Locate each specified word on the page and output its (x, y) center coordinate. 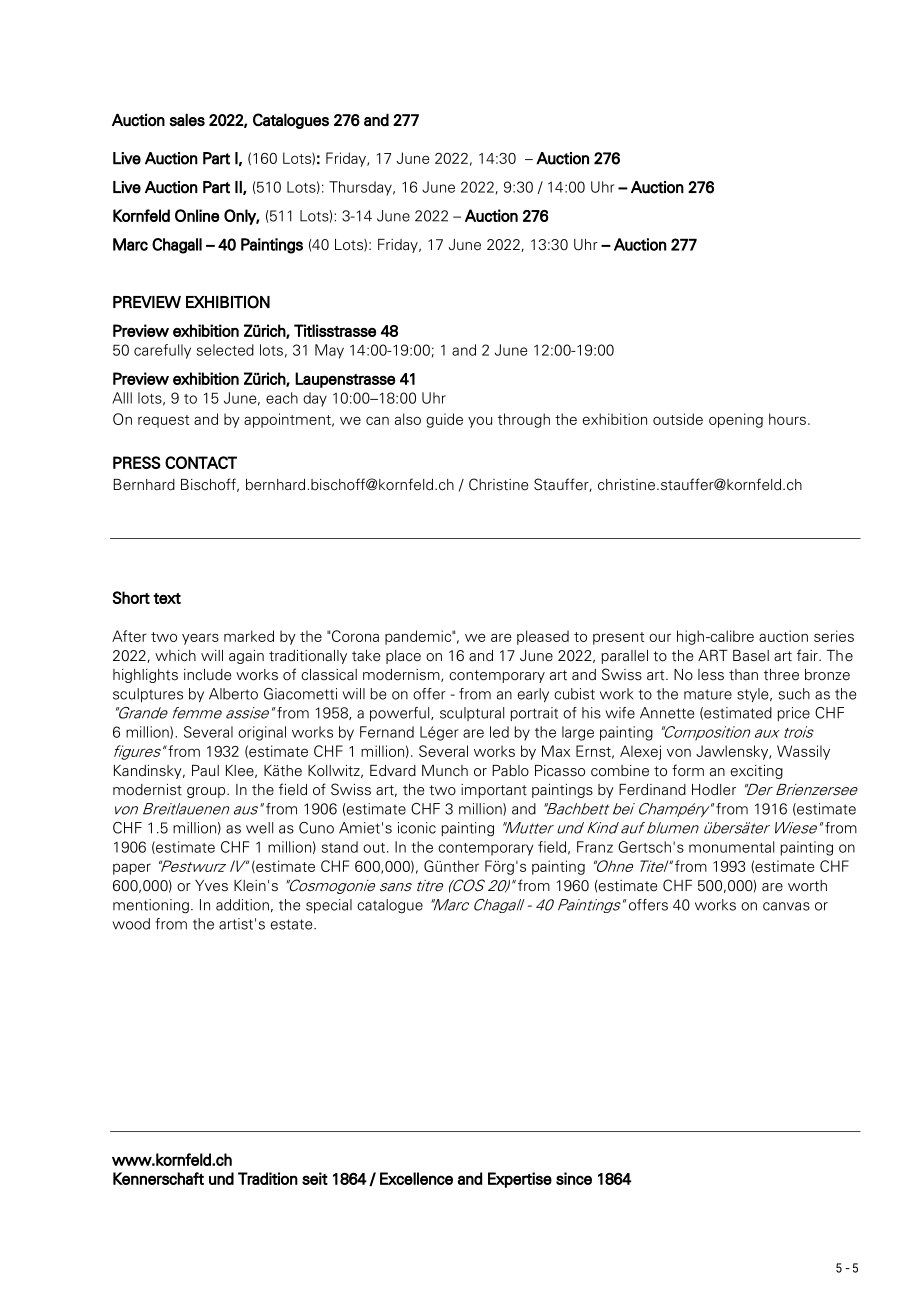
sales (187, 119)
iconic (417, 828)
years (200, 639)
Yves (211, 886)
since (574, 1178)
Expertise (520, 1180)
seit (315, 1178)
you (480, 422)
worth (807, 886)
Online (197, 215)
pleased (543, 637)
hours (787, 419)
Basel (751, 656)
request (163, 421)
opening (736, 420)
